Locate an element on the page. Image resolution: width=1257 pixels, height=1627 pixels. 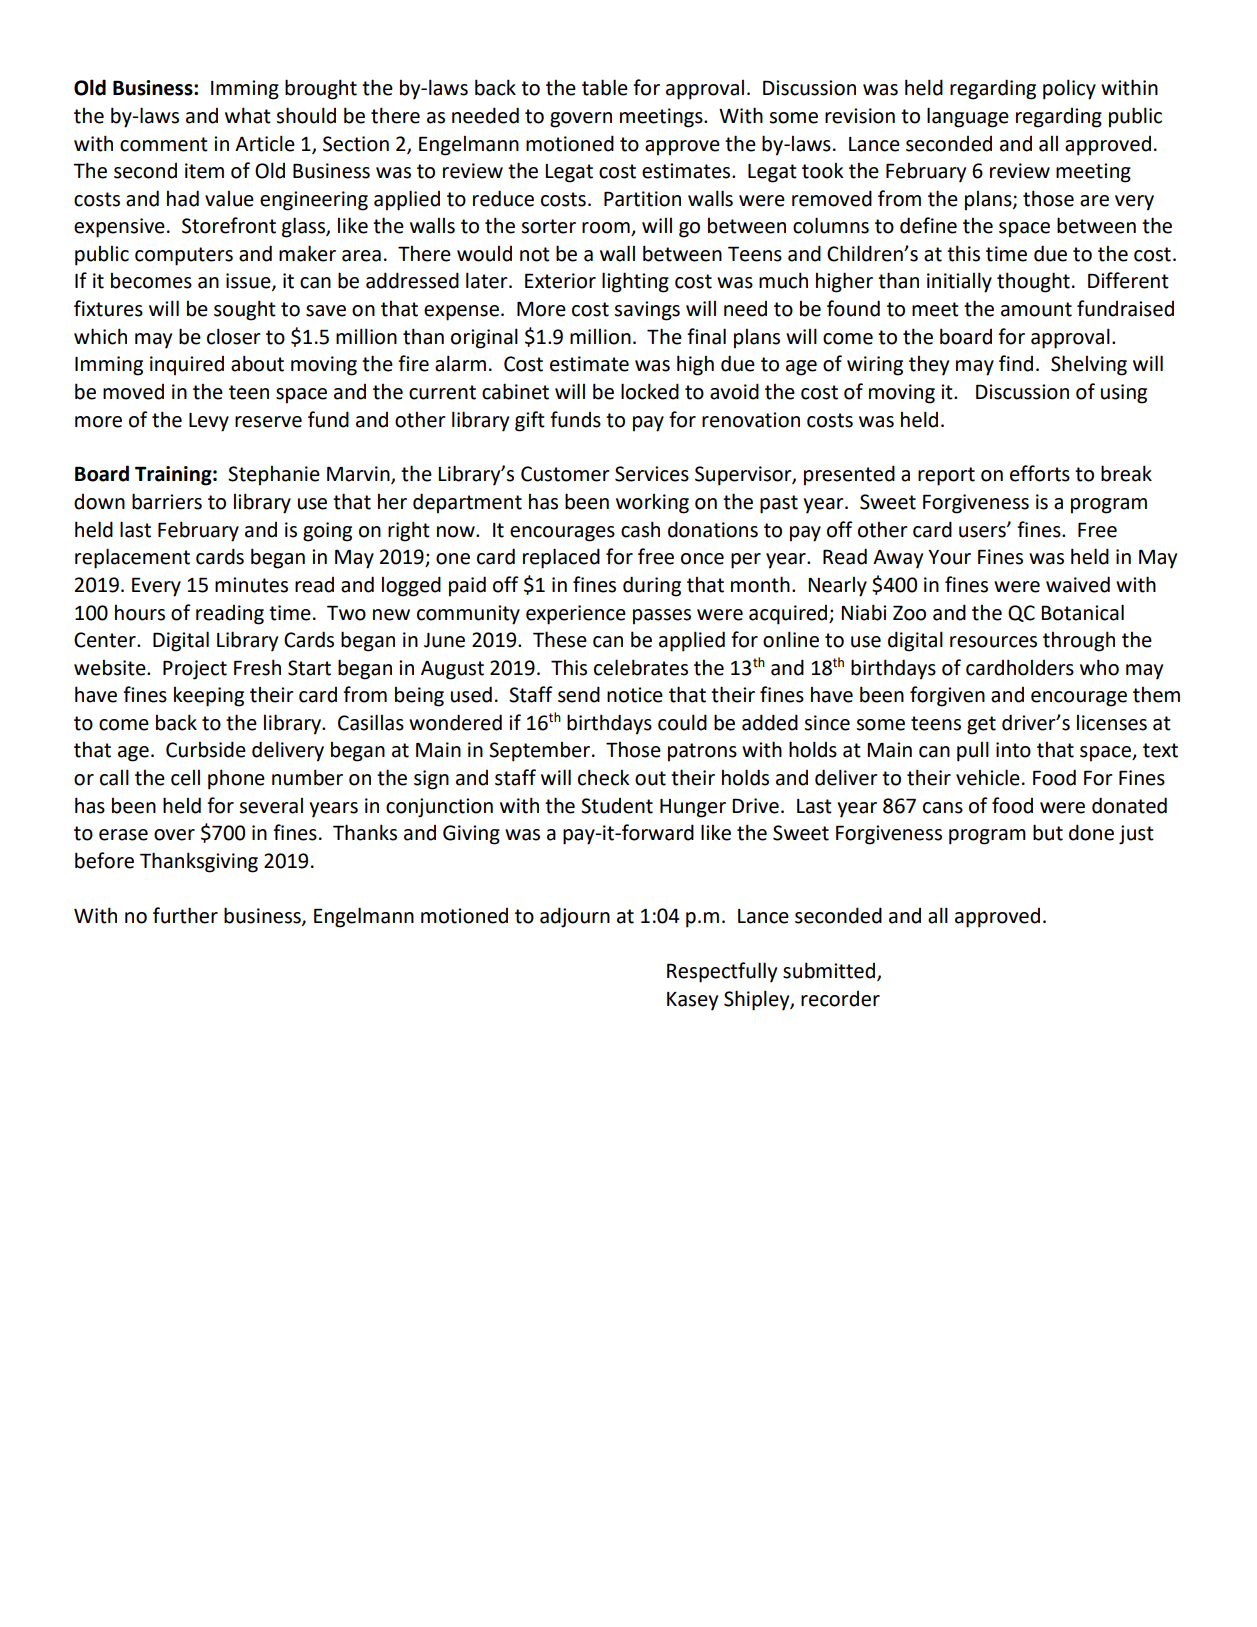
further is located at coordinates (185, 915).
